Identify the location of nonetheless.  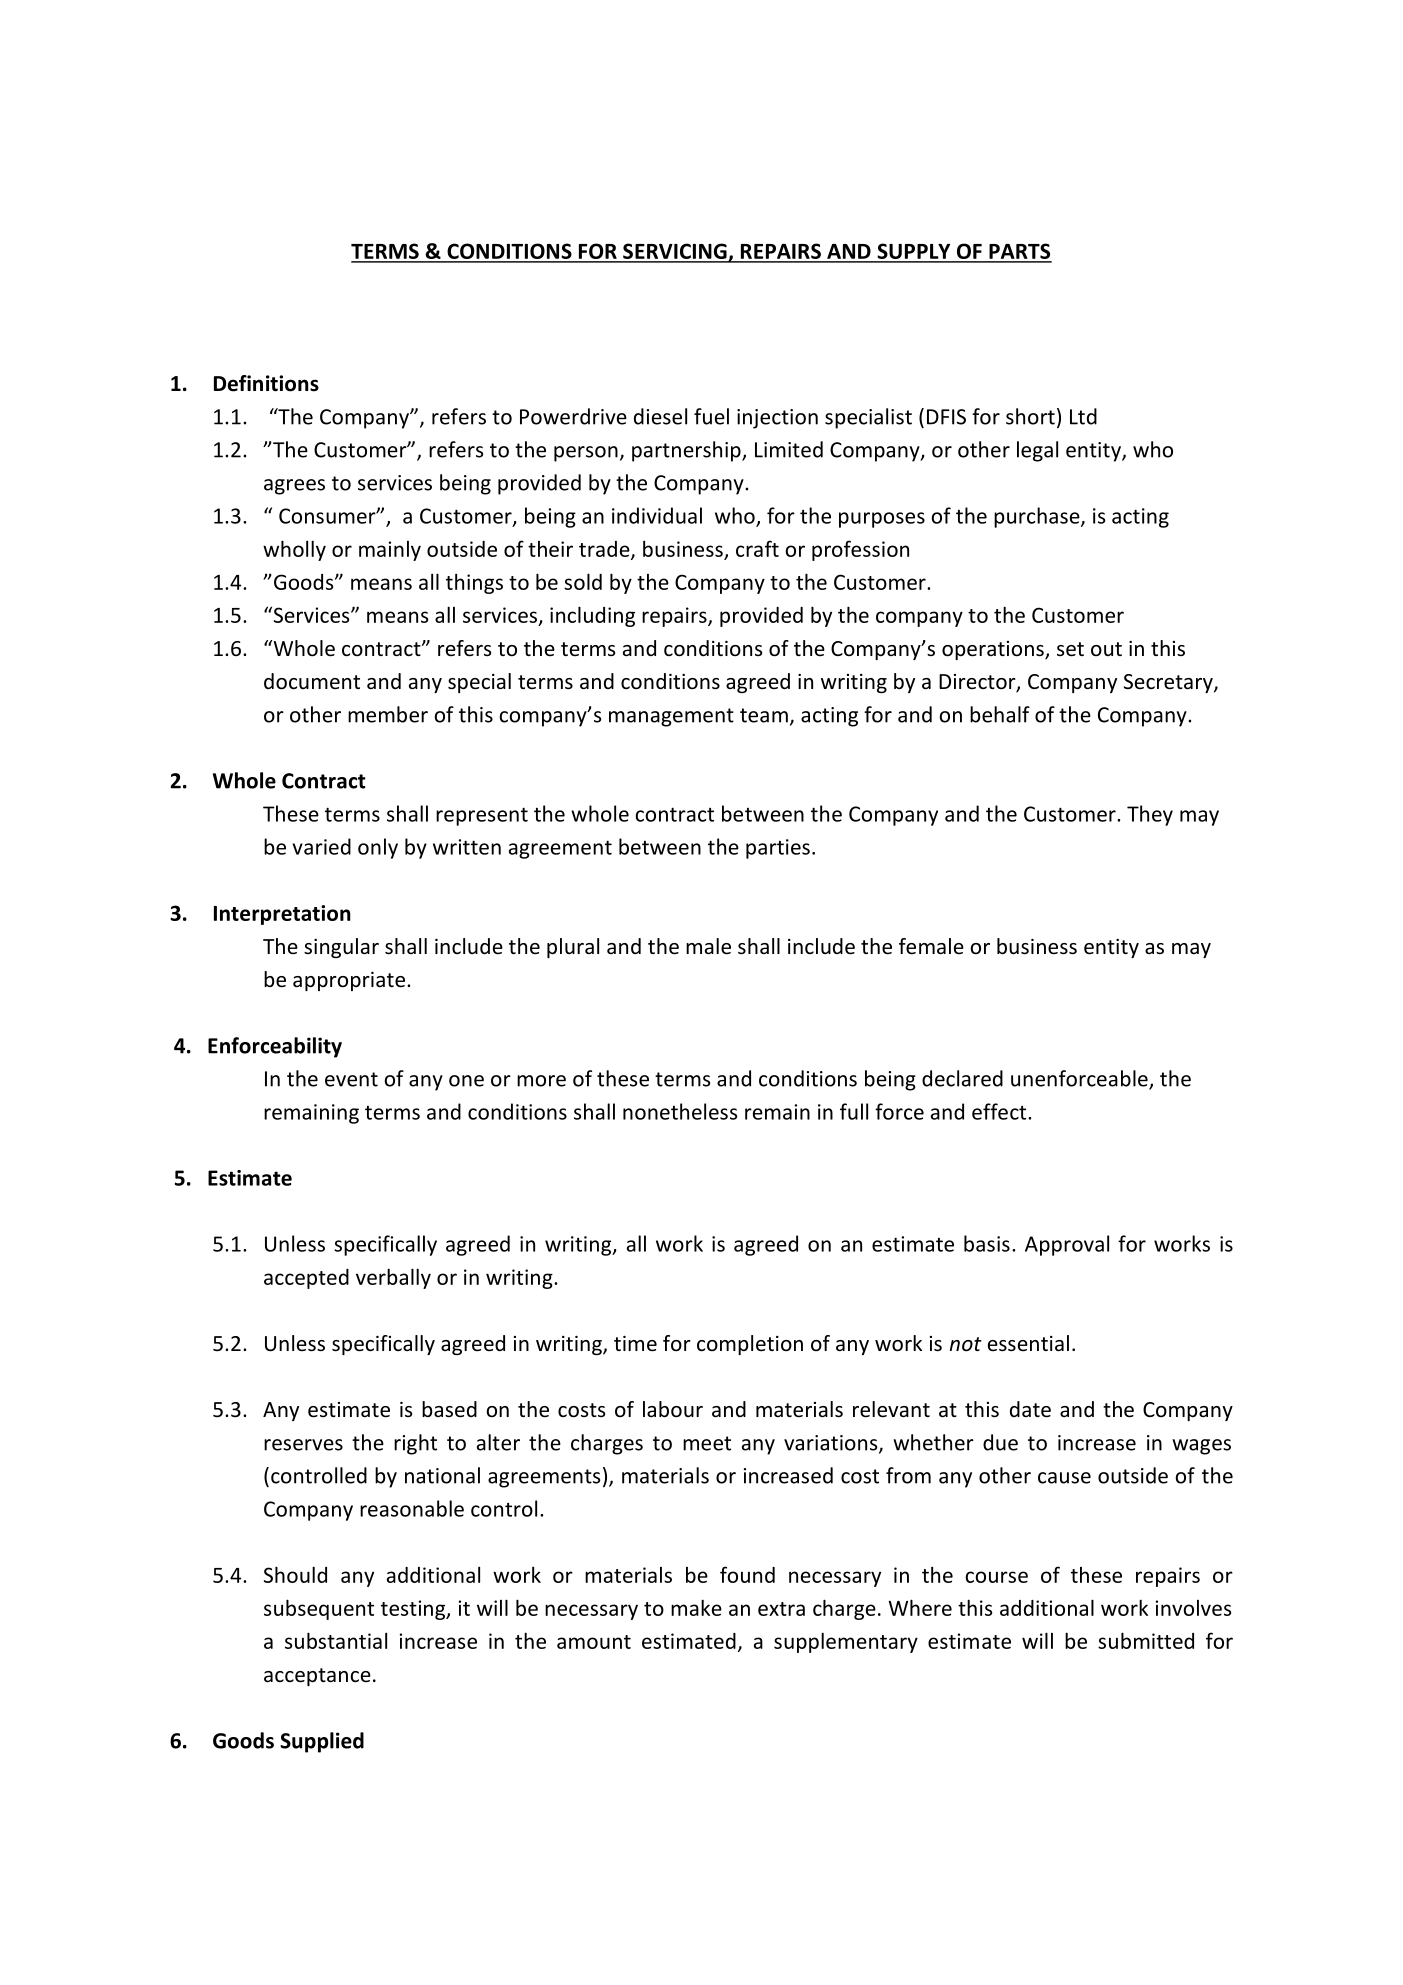
(680, 1111).
